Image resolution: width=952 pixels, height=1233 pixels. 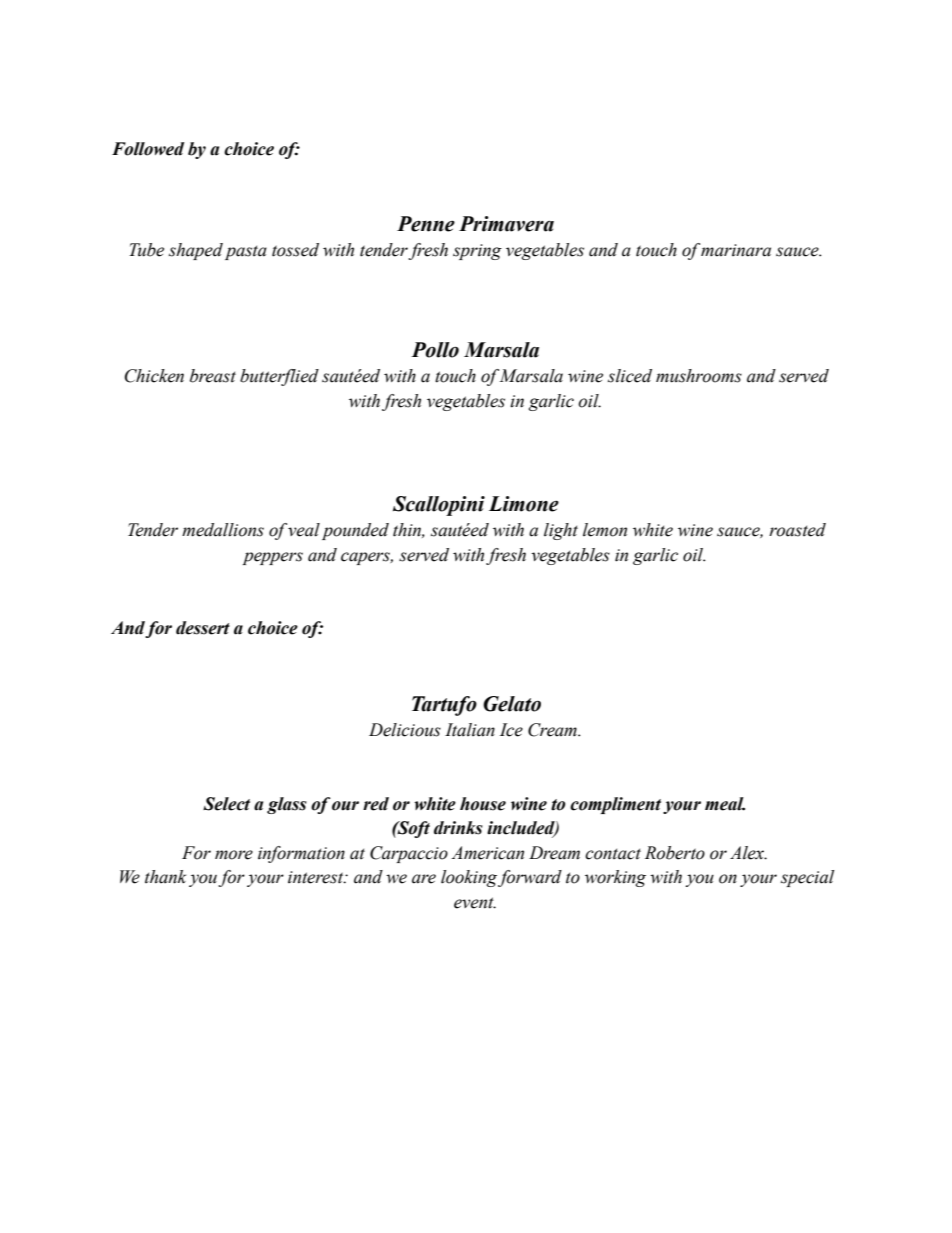 What do you see at coordinates (797, 530) in the screenshot?
I see `roasted` at bounding box center [797, 530].
